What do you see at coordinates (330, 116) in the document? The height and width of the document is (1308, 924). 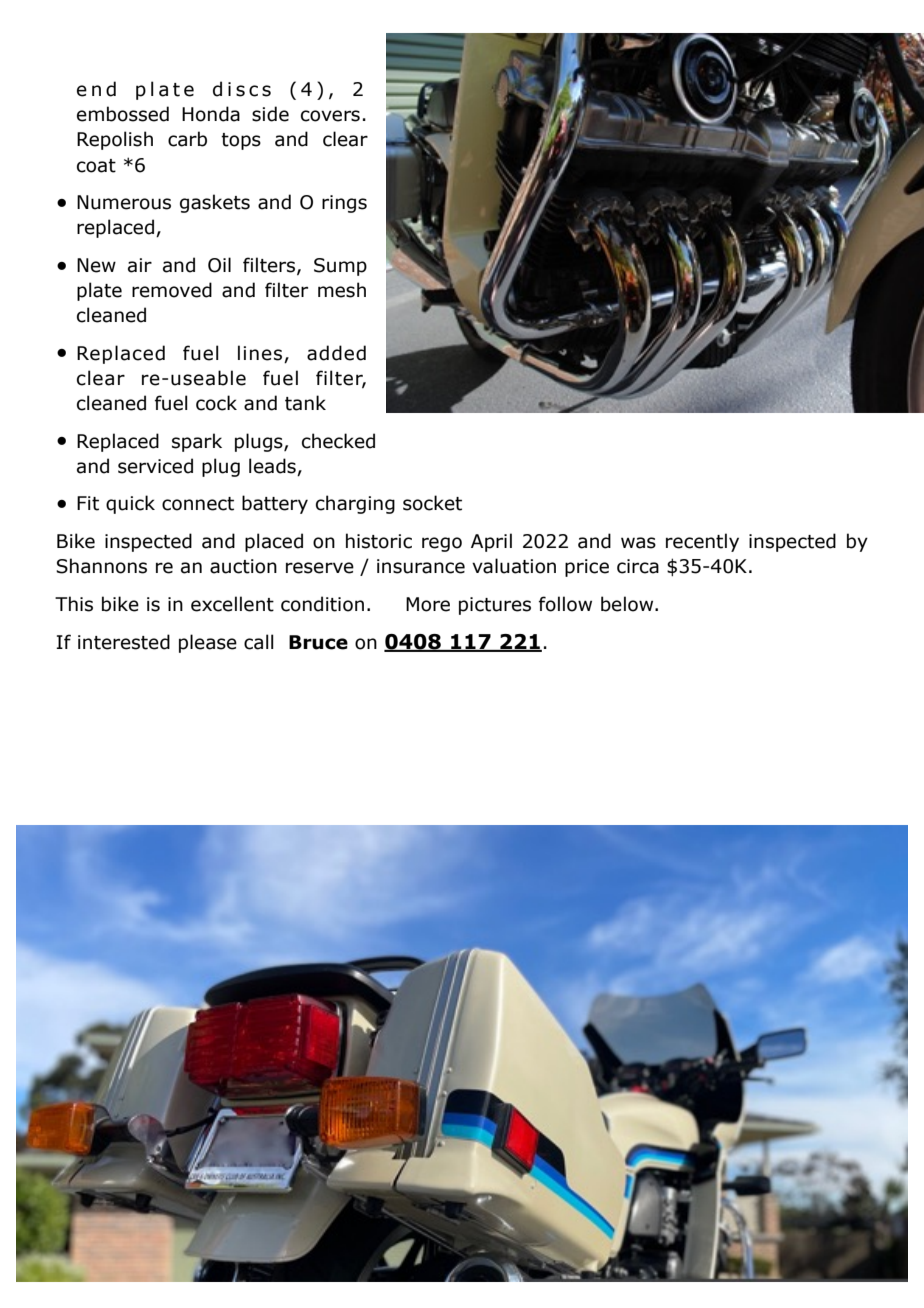 I see `covers` at bounding box center [330, 116].
